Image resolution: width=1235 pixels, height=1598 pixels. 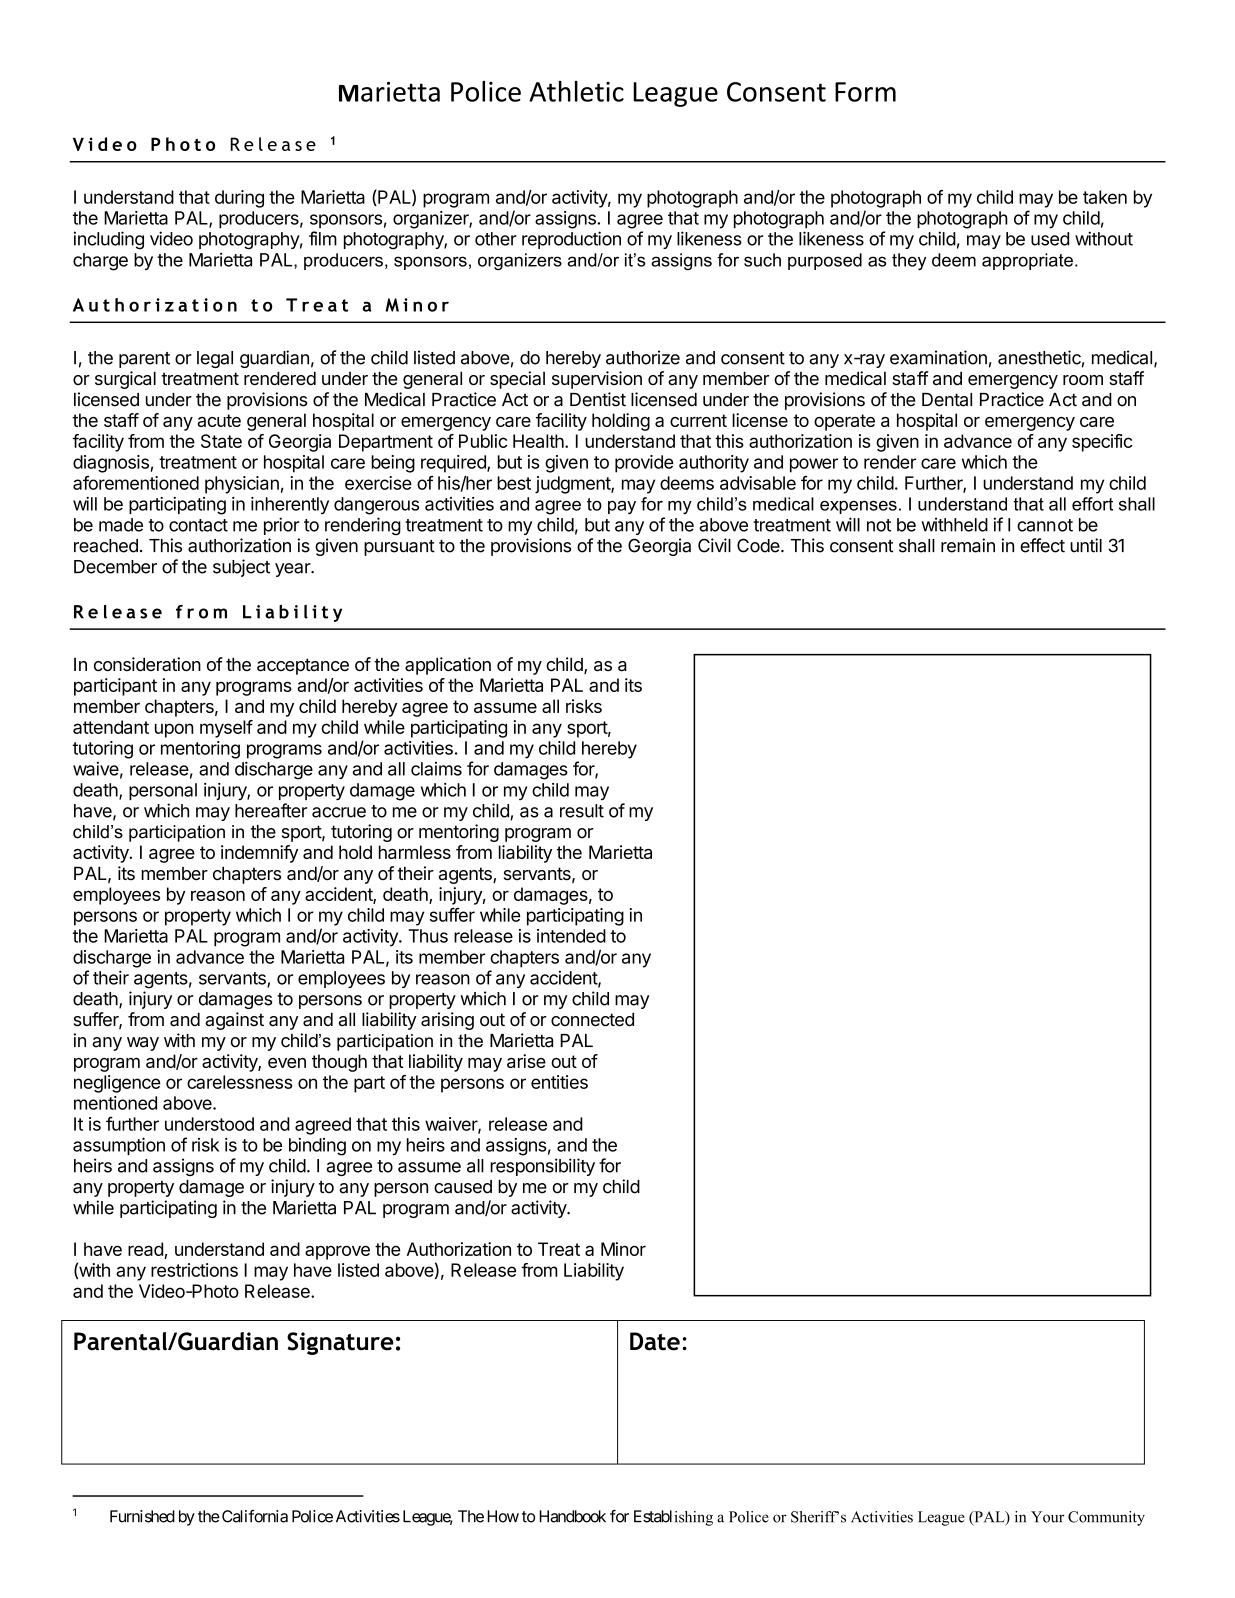 I want to click on entities, so click(x=559, y=1082).
